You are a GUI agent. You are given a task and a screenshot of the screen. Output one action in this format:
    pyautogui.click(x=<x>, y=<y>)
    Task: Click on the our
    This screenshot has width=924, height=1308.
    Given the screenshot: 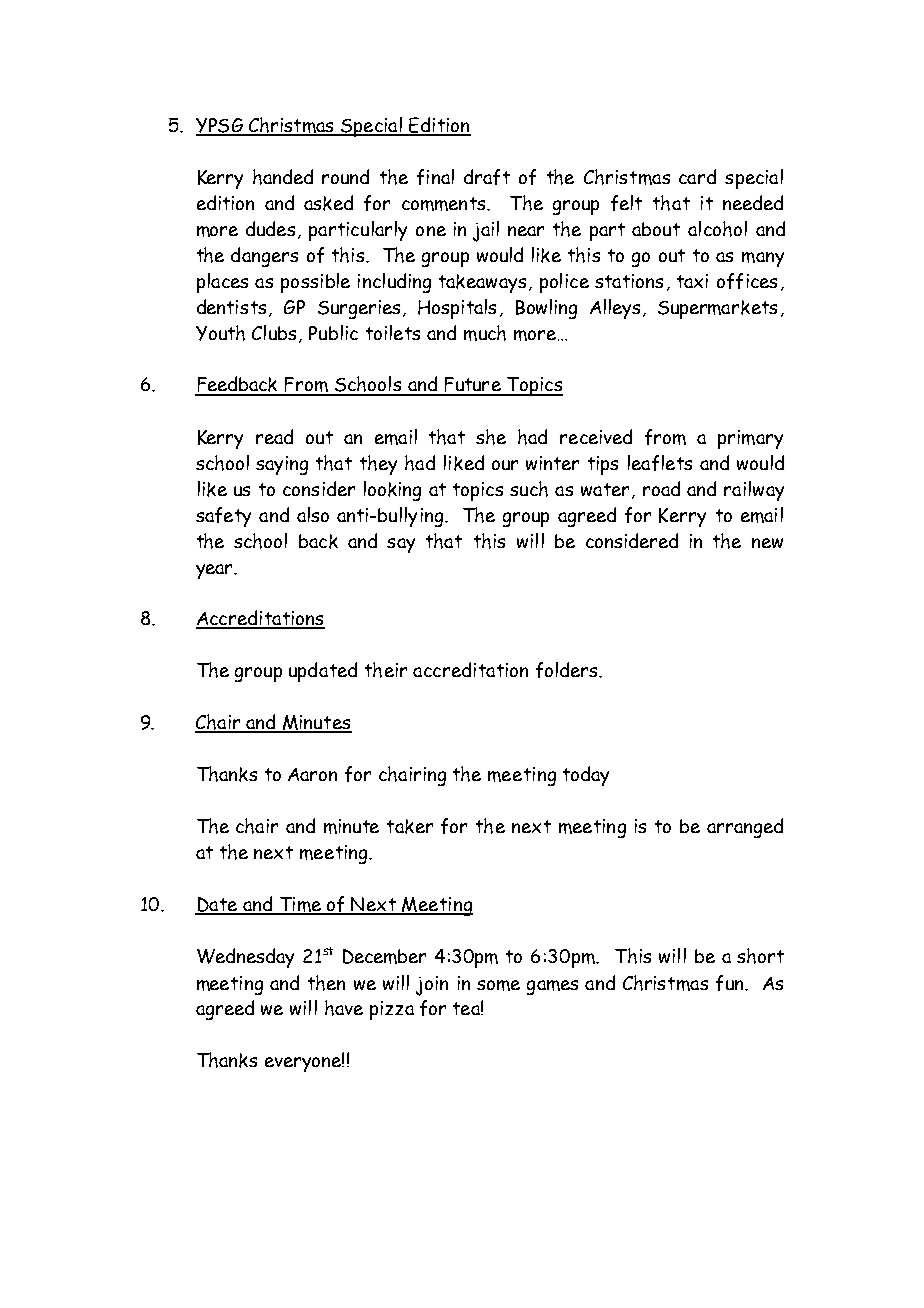 What is the action you would take?
    pyautogui.click(x=505, y=465)
